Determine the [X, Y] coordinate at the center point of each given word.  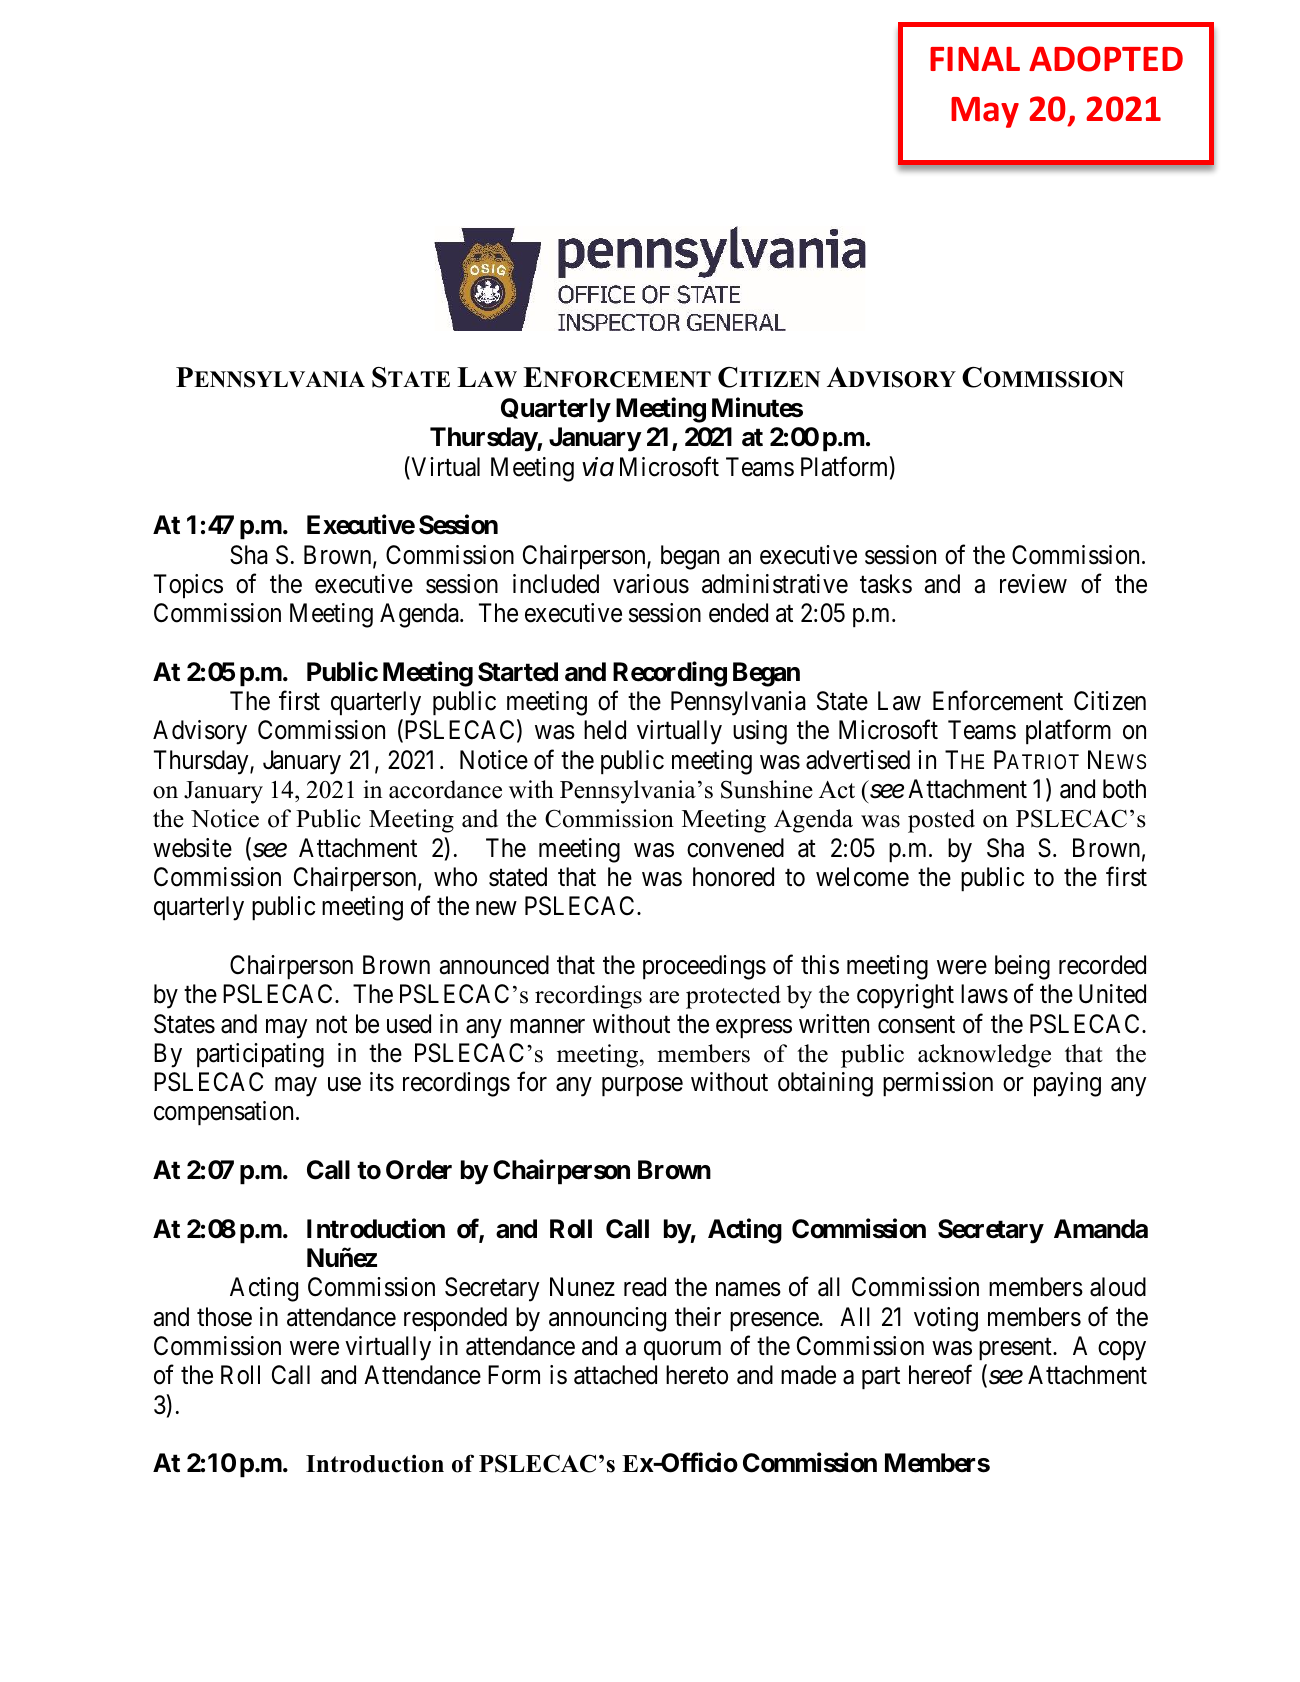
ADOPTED [1106, 59]
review [1033, 584]
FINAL [975, 59]
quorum [682, 1351]
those [224, 1317]
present [1016, 1349]
